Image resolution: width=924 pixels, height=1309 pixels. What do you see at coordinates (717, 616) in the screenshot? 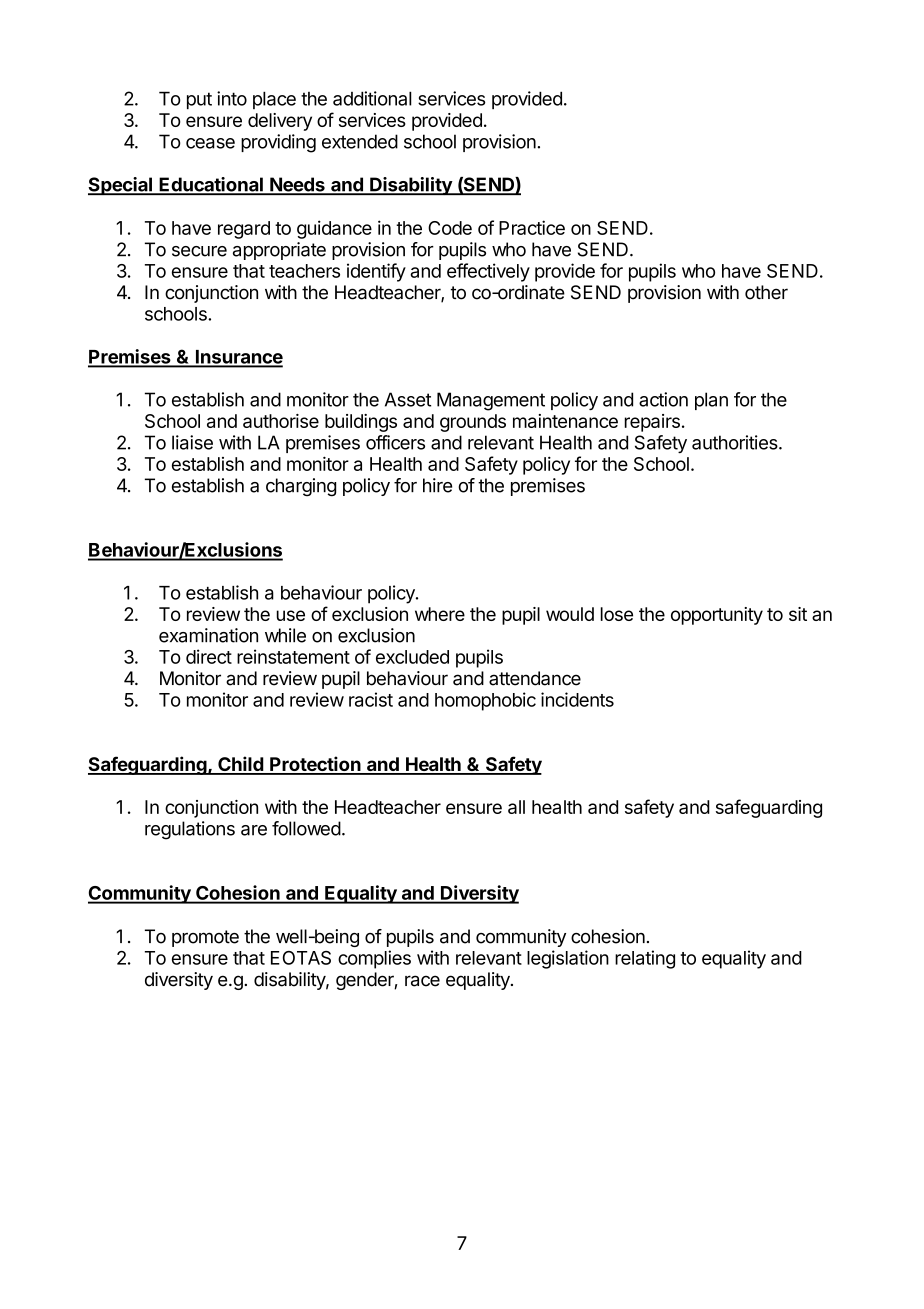
I see `opportunity` at bounding box center [717, 616].
